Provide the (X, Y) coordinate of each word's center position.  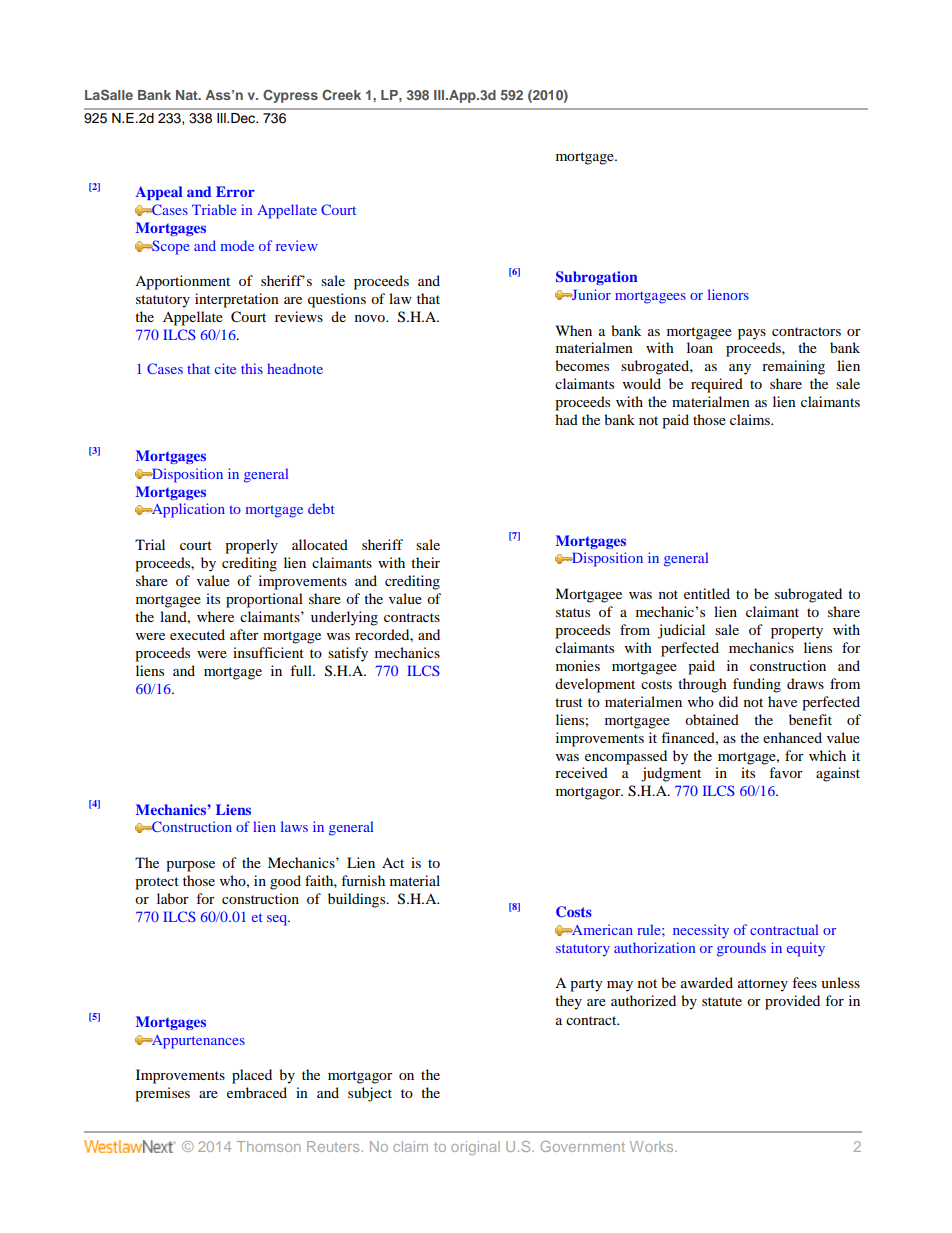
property (797, 632)
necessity (701, 931)
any (740, 369)
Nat (188, 95)
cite (225, 368)
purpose (190, 866)
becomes (582, 365)
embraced (257, 1092)
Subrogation (597, 278)
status (573, 612)
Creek (341, 94)
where (215, 616)
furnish (363, 880)
